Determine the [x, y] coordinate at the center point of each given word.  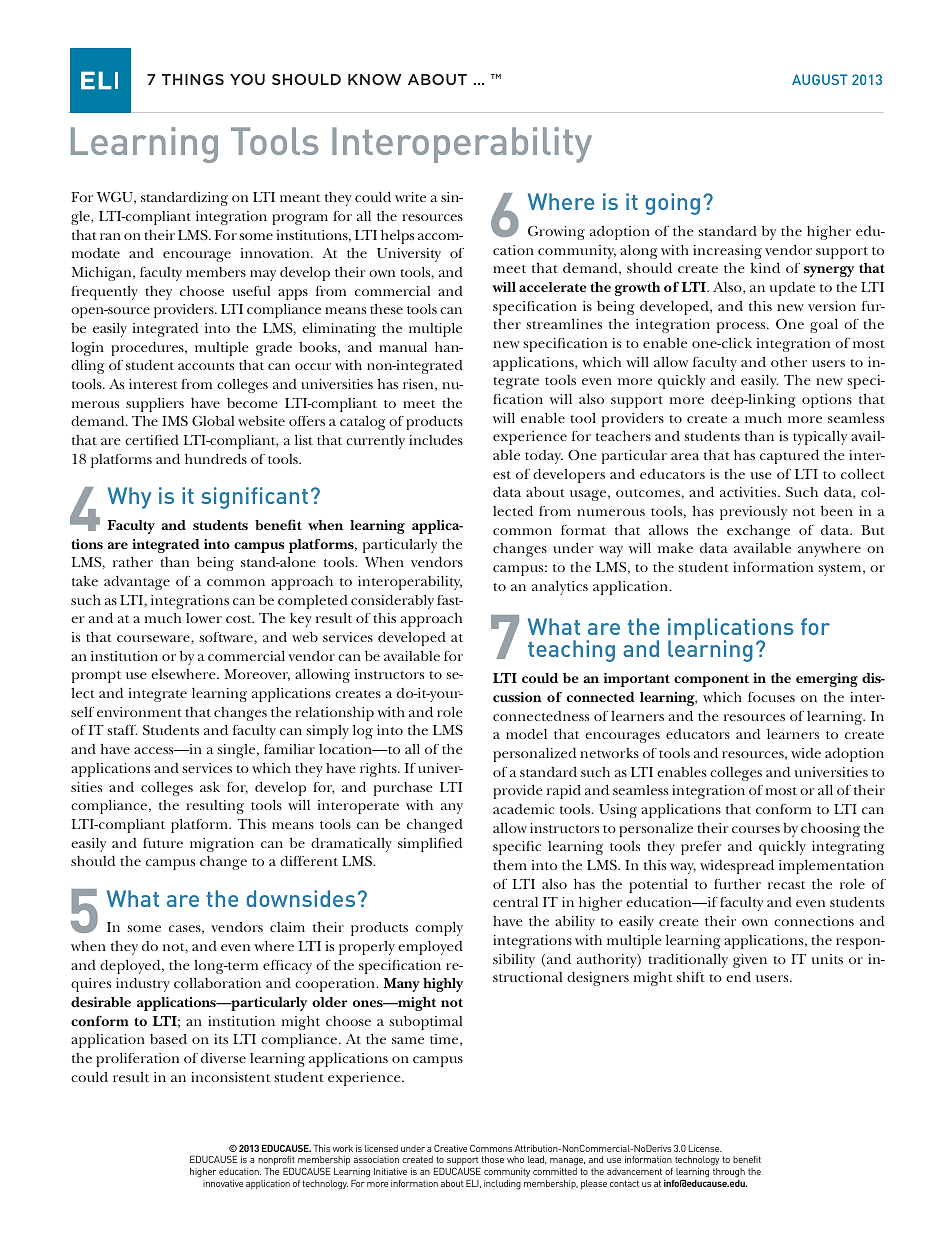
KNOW [375, 79]
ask [210, 786]
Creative [450, 1148]
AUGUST [819, 79]
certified [152, 440]
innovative [223, 1183]
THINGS [193, 79]
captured [789, 456]
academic [523, 809]
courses [756, 829]
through [729, 1172]
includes [436, 440]
